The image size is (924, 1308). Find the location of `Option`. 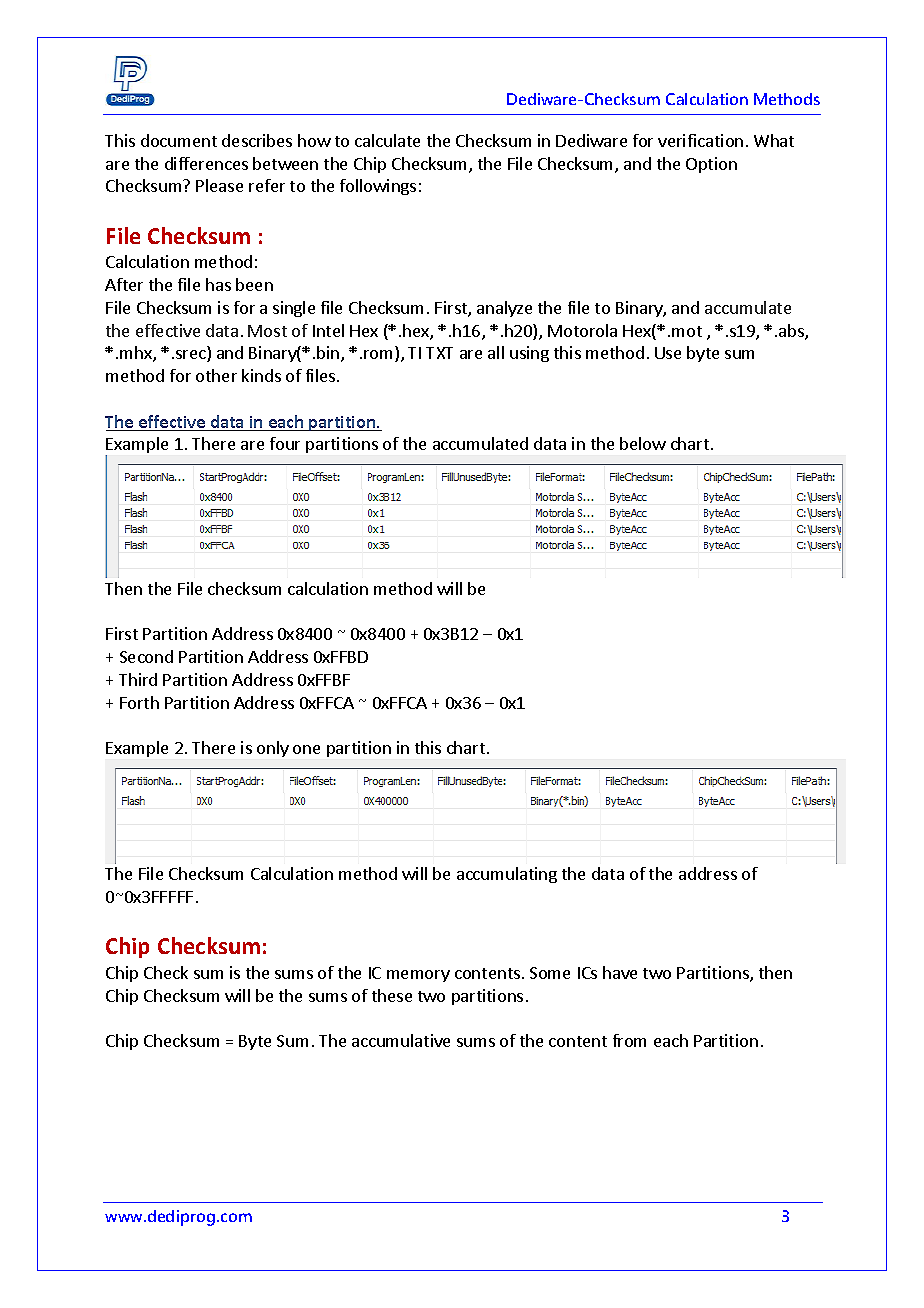

Option is located at coordinates (711, 165).
